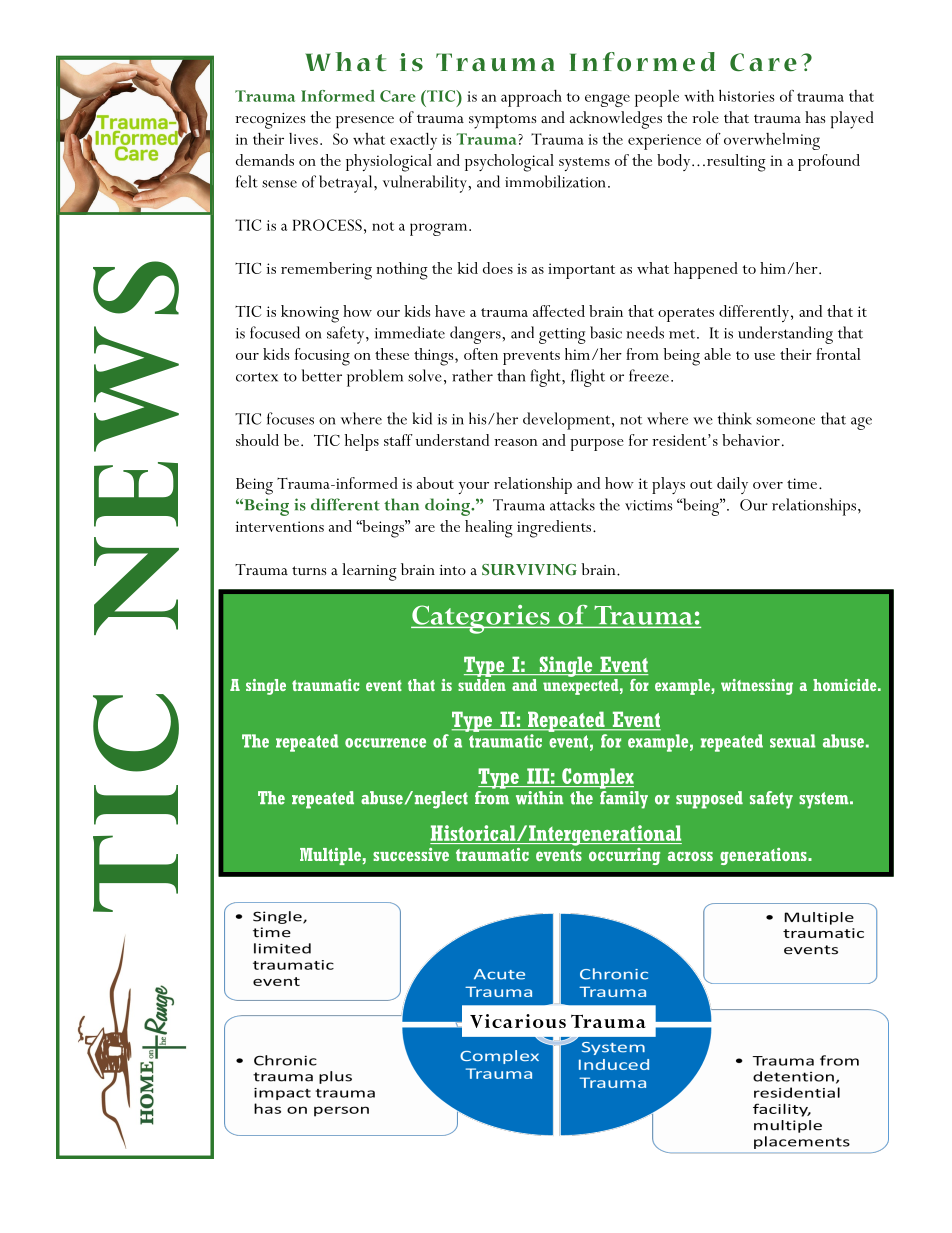 This screenshot has height=1233, width=952. Describe the element at coordinates (562, 336) in the screenshot. I see `getting` at that location.
